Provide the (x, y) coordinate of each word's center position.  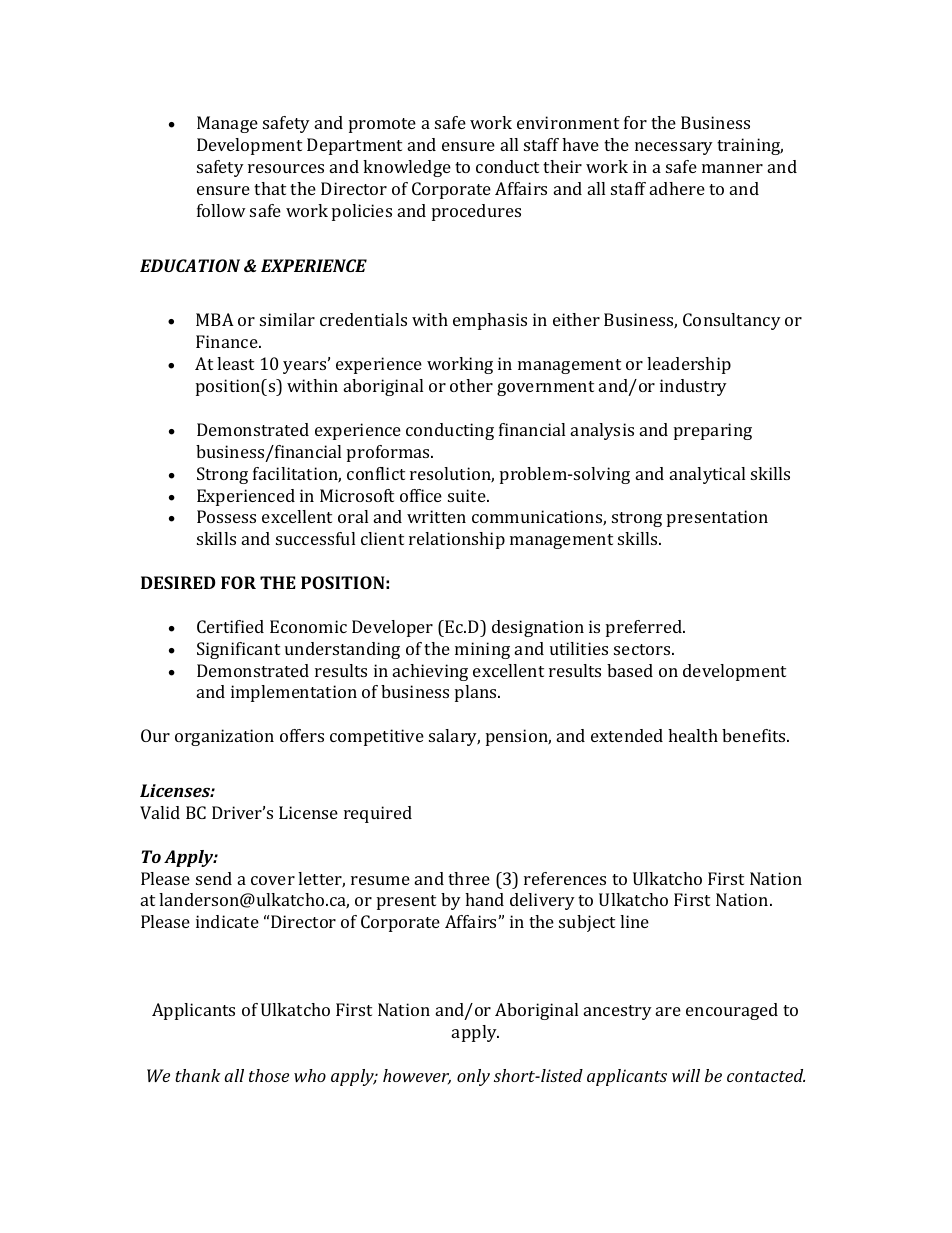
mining (482, 650)
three (469, 878)
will (686, 1075)
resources (286, 168)
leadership (689, 365)
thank (198, 1075)
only (473, 1077)
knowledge (407, 168)
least (235, 363)
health (693, 735)
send (214, 878)
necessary (674, 148)
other (471, 385)
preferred (645, 628)
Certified (230, 626)
